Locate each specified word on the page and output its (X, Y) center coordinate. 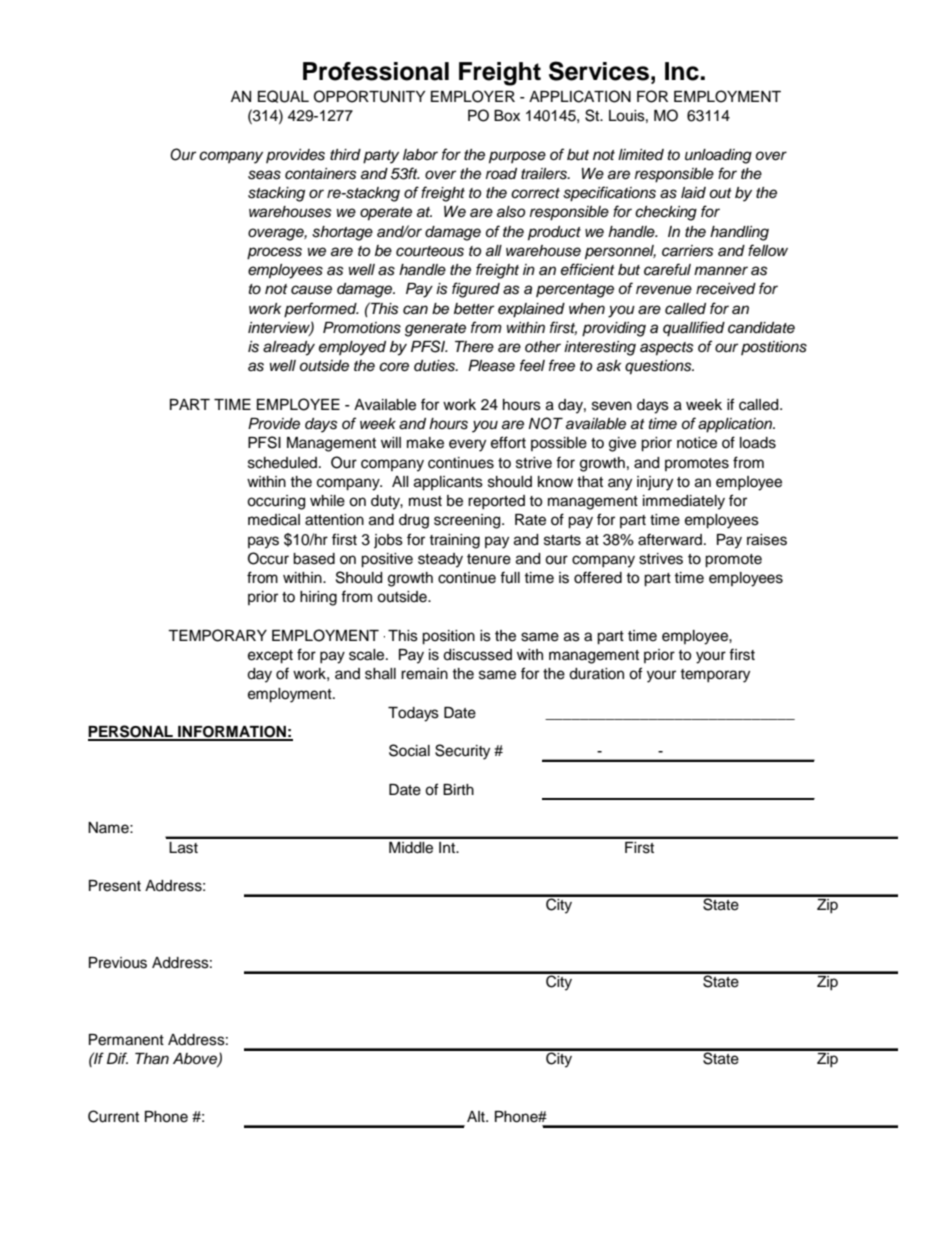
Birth (458, 789)
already (289, 348)
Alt (477, 1116)
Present (115, 886)
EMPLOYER (473, 96)
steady (440, 560)
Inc (683, 71)
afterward (670, 539)
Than (152, 1058)
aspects (667, 349)
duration (596, 674)
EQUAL (283, 96)
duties (435, 366)
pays (263, 542)
